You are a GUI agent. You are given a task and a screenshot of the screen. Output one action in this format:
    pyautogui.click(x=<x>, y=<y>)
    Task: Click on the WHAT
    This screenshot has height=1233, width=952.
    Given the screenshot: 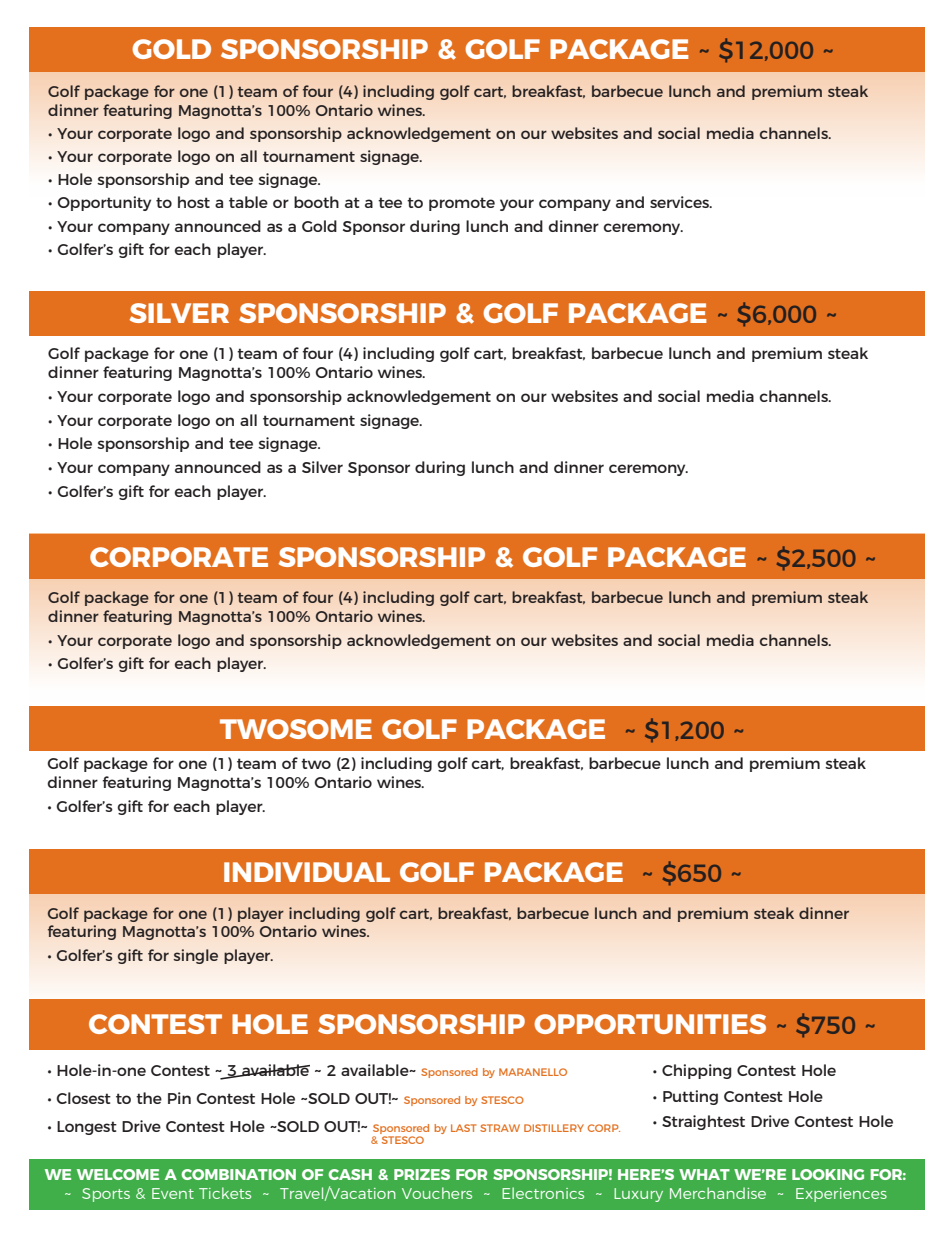 What is the action you would take?
    pyautogui.click(x=704, y=1174)
